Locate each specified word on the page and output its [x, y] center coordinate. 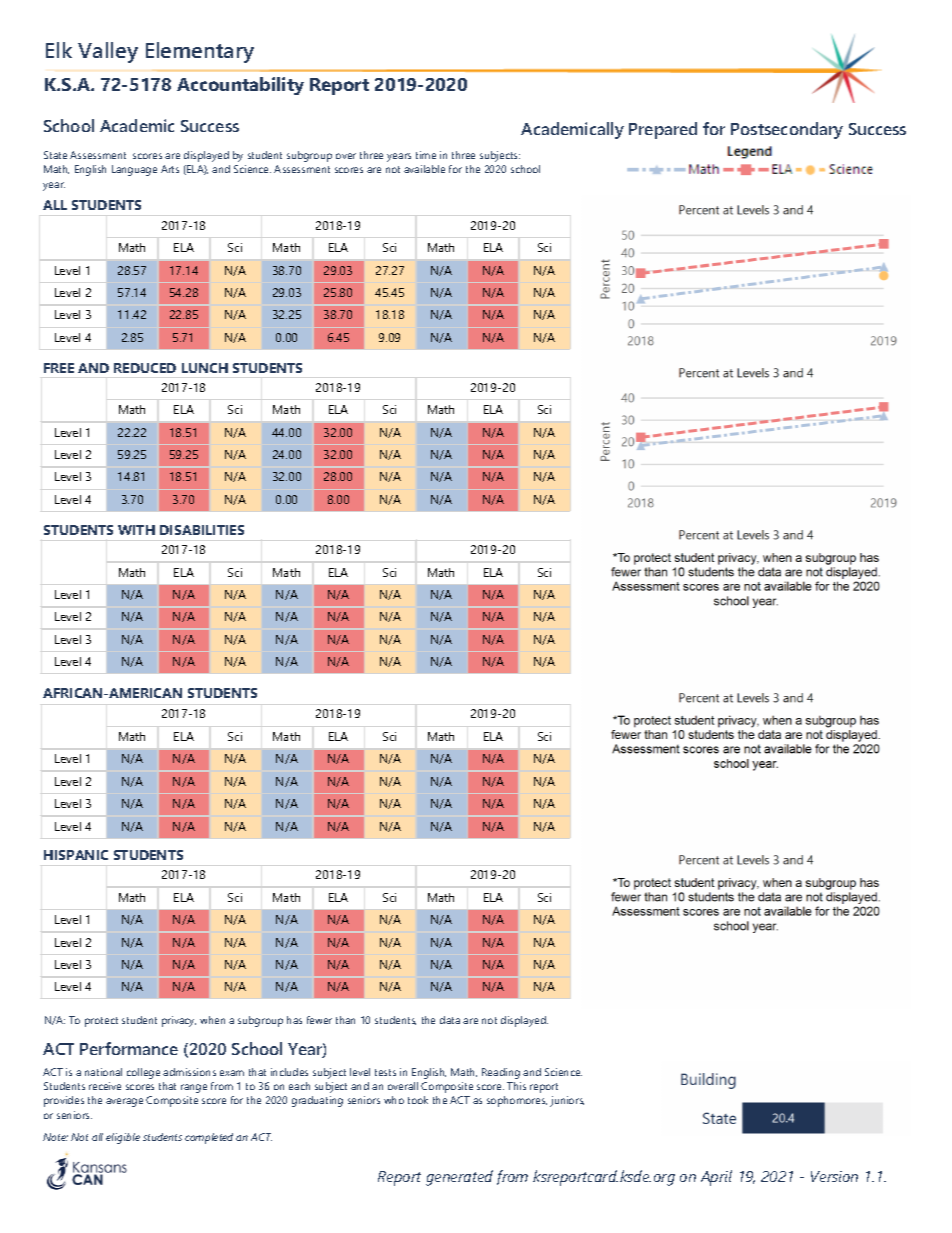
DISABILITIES [202, 530]
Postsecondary [787, 130]
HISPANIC [76, 855]
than [345, 1020]
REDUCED [145, 368]
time [426, 155]
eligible [123, 1138]
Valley [108, 52]
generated [459, 1178]
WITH [136, 530]
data [450, 1020]
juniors [567, 1101]
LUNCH [205, 368]
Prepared [663, 130]
